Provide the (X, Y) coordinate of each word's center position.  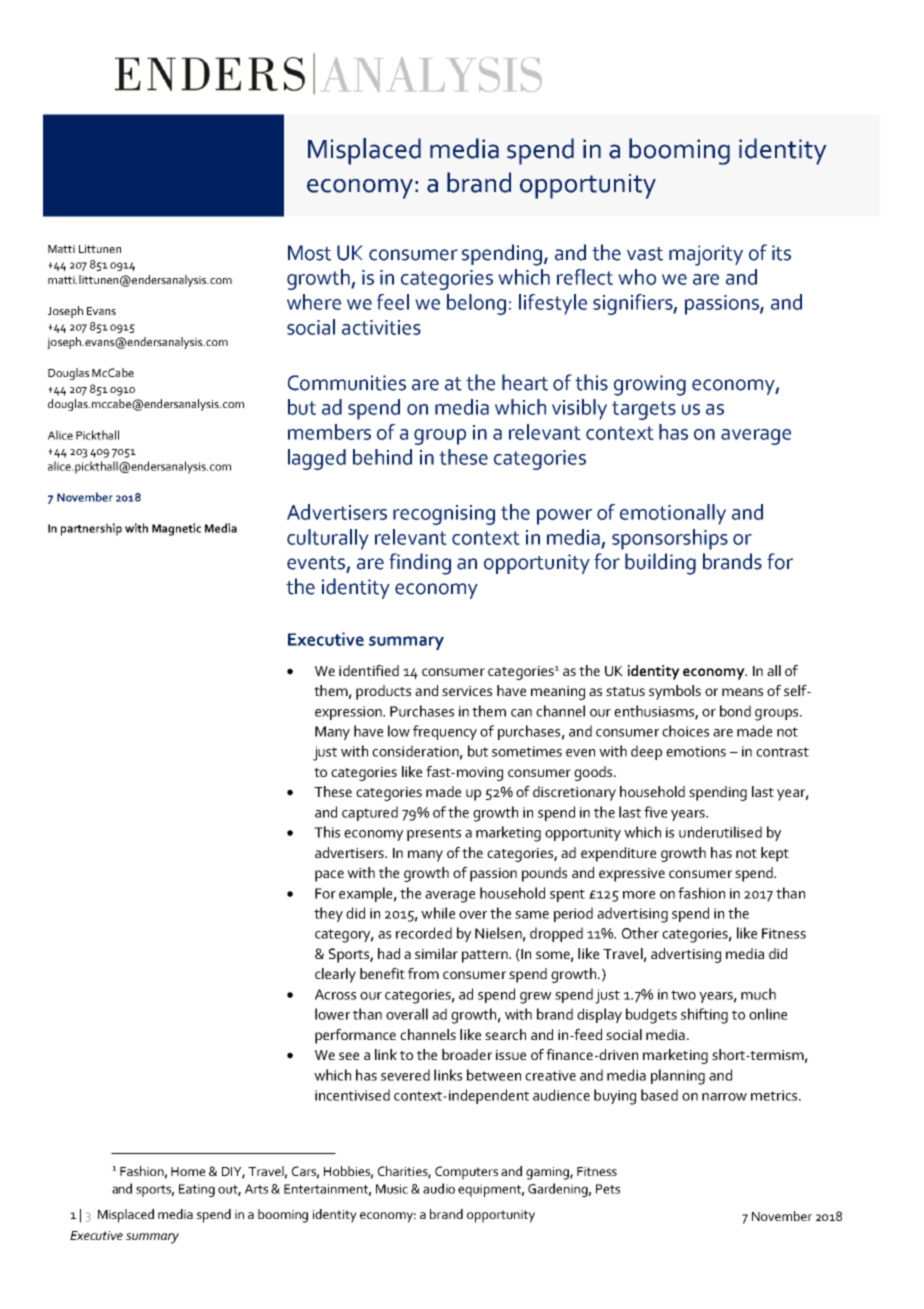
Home (188, 1171)
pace (329, 876)
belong (476, 304)
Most (309, 253)
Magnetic (176, 529)
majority (706, 255)
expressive (632, 875)
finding (420, 564)
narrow (724, 1097)
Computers (466, 1173)
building (660, 564)
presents (434, 834)
